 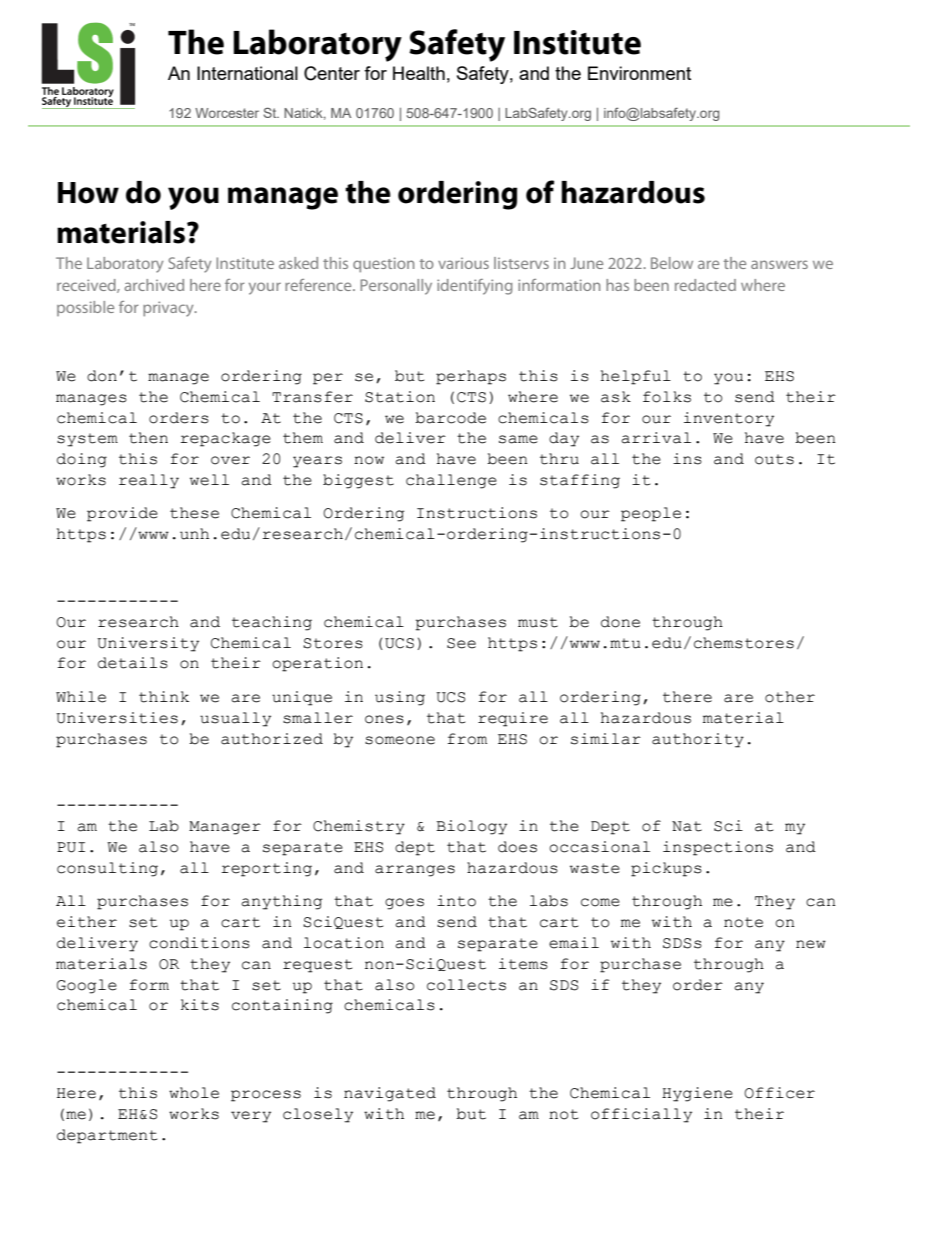 What do you see at coordinates (471, 377) in the document?
I see `perhaps` at bounding box center [471, 377].
